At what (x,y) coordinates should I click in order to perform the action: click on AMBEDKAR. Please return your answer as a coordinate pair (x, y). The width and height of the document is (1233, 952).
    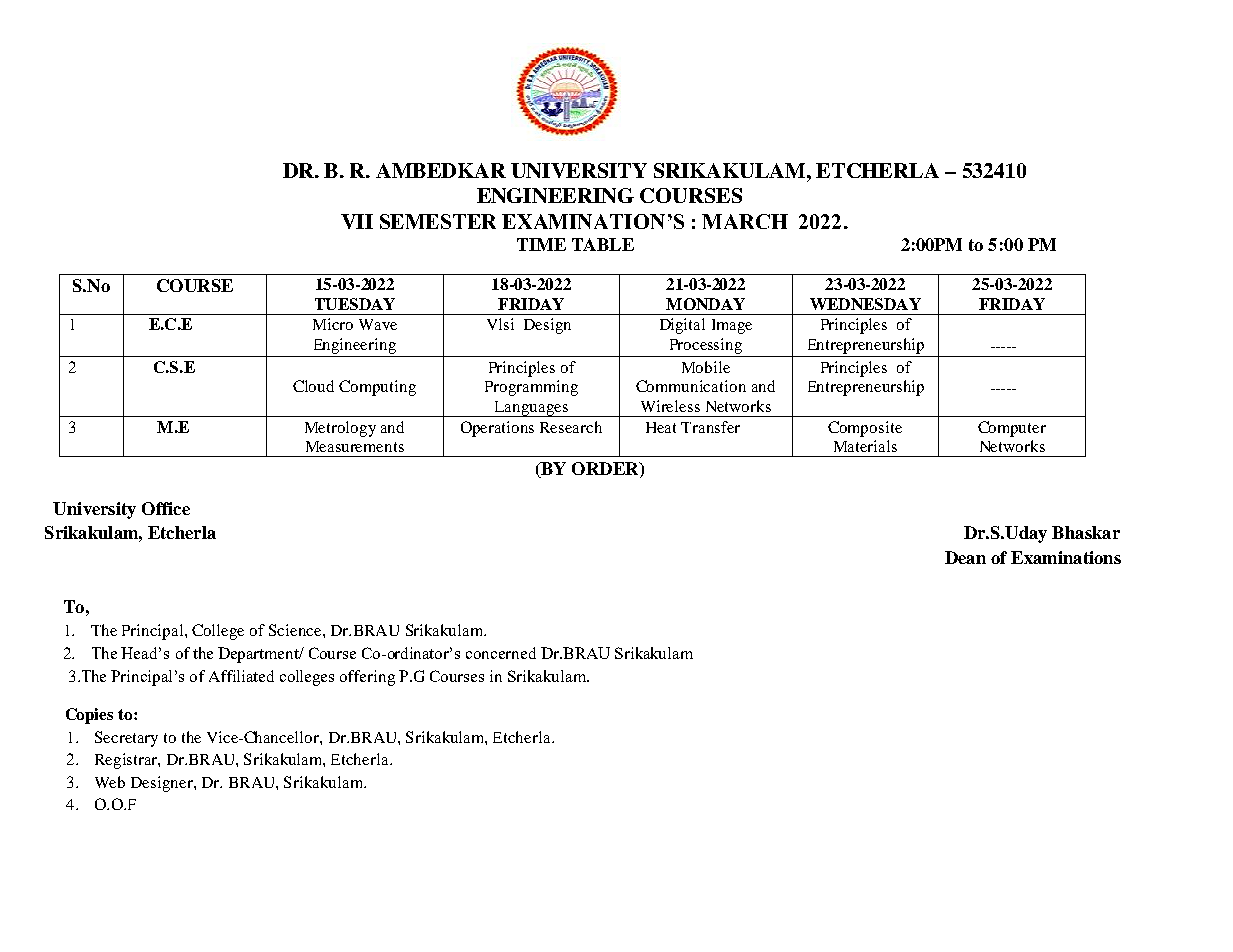
    Looking at the image, I should click on (441, 170).
